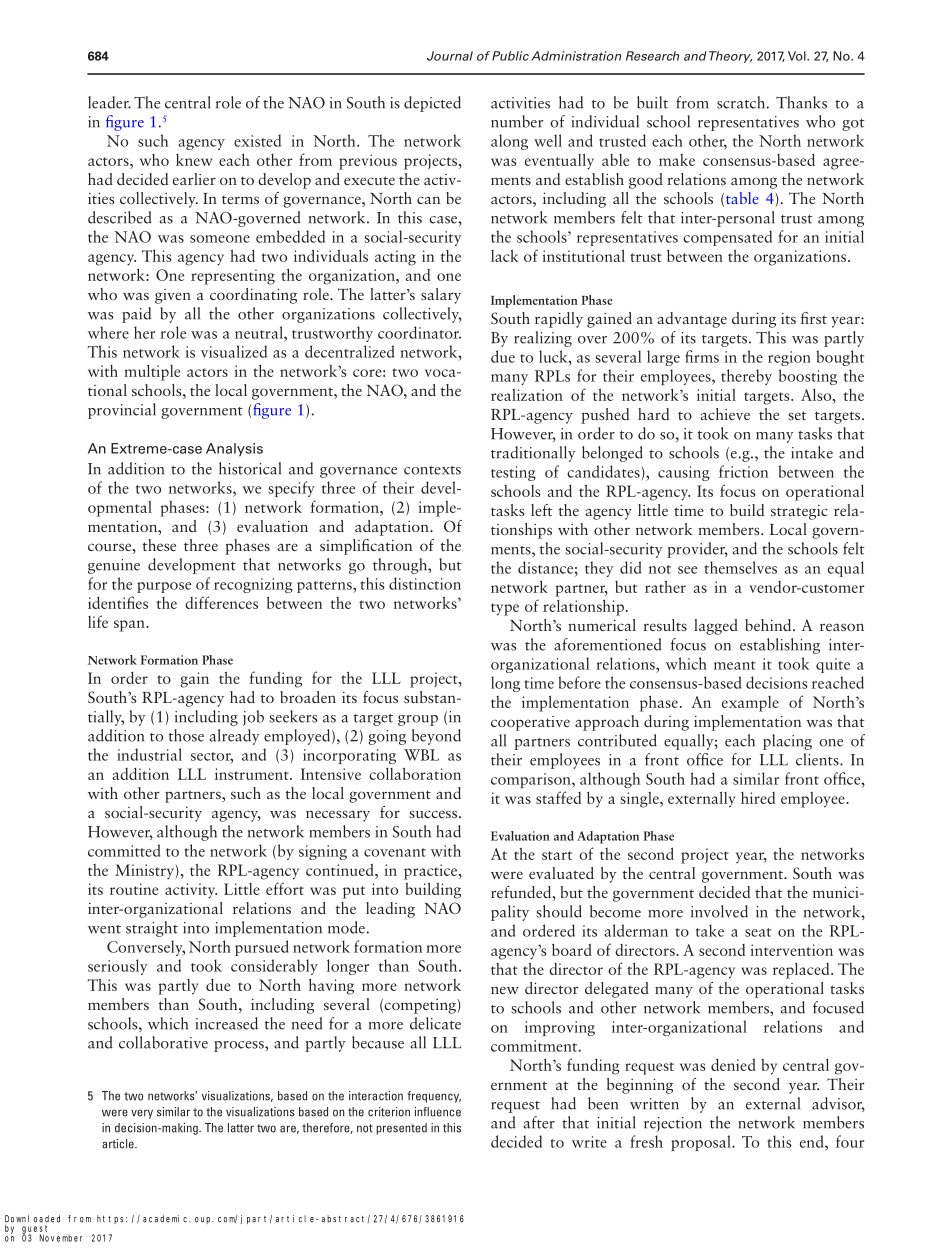 The width and height of the image is (952, 1251). I want to click on meant, so click(735, 665).
